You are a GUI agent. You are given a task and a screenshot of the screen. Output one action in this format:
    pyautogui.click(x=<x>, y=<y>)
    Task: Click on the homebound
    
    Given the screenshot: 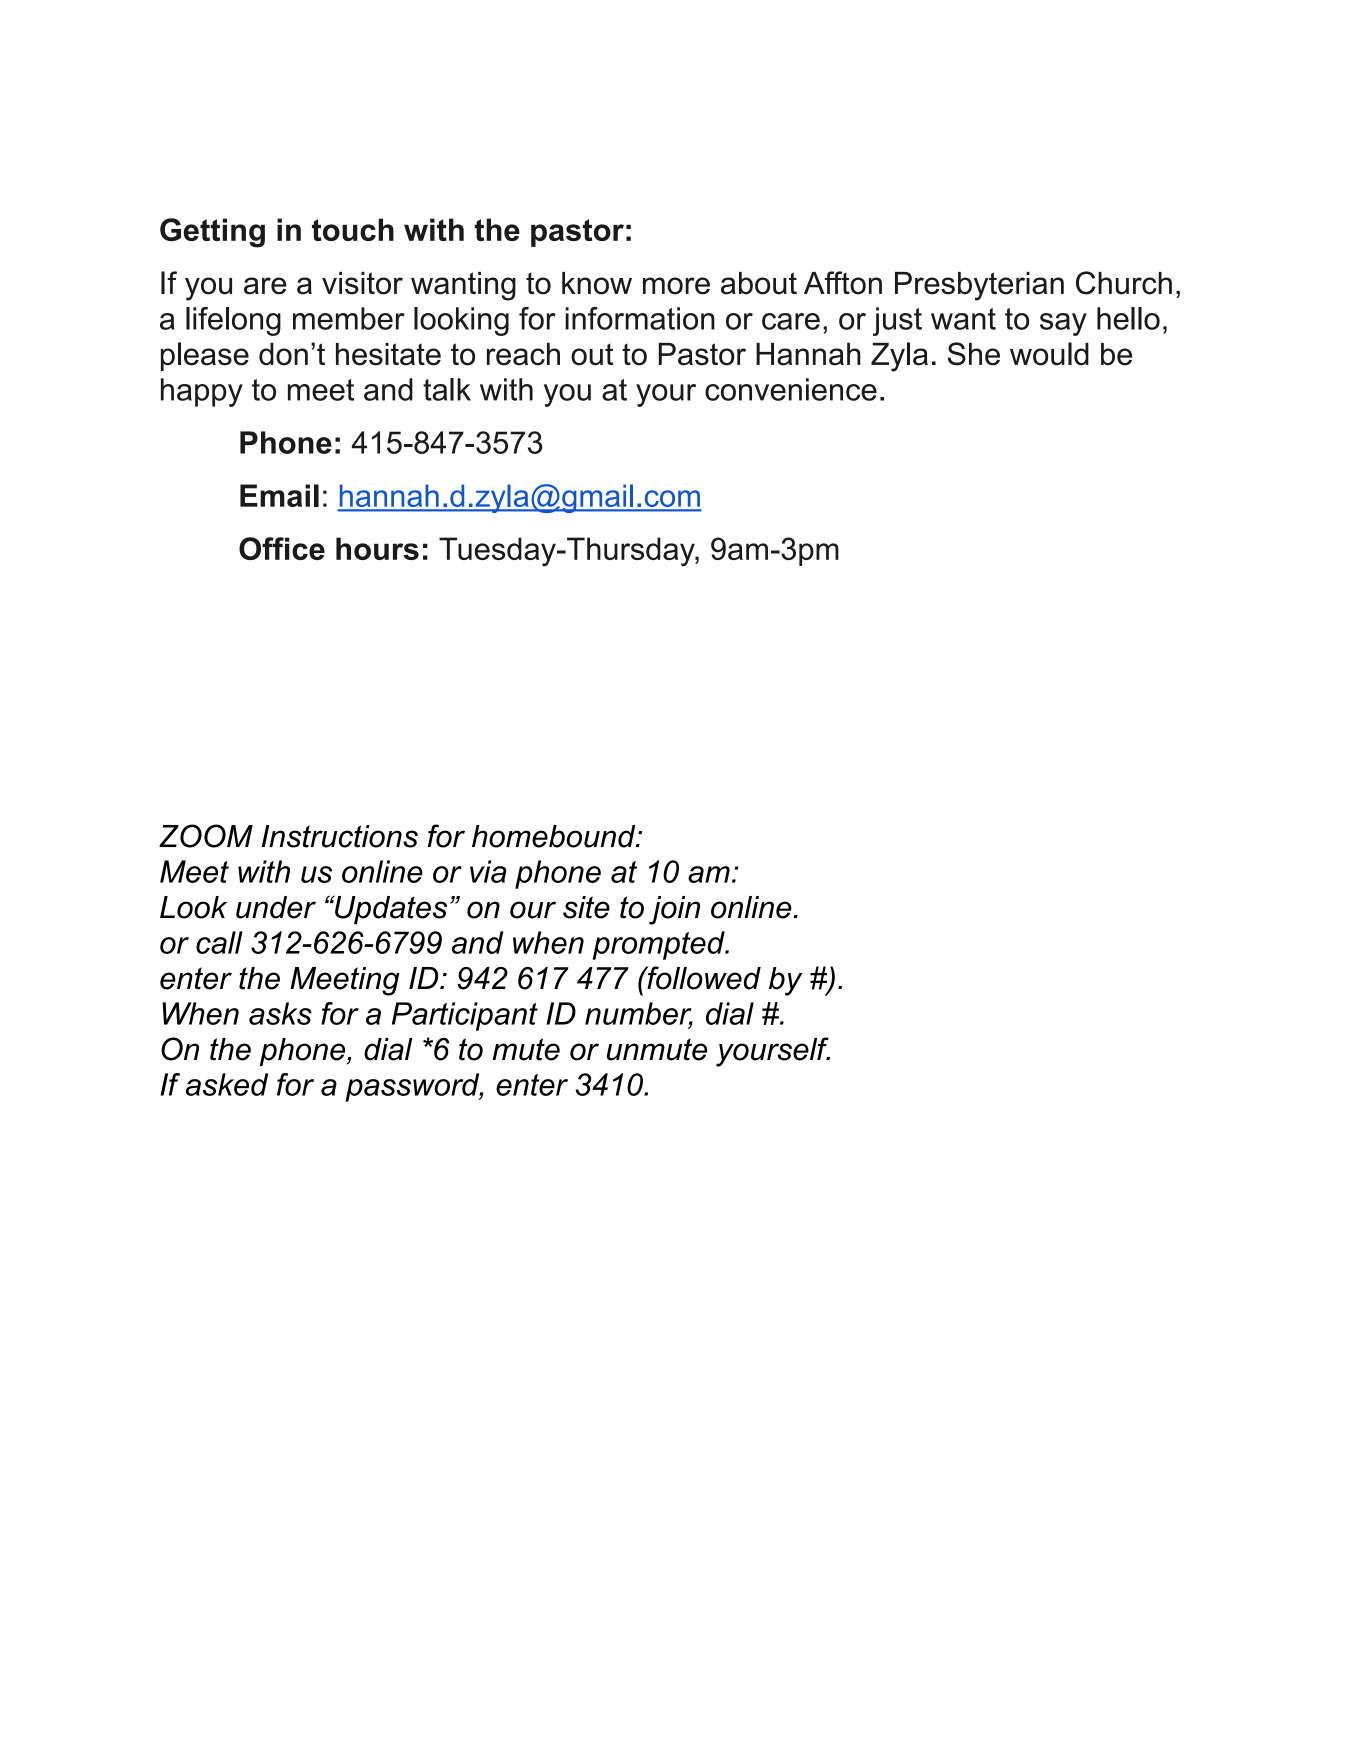 What is the action you would take?
    pyautogui.click(x=555, y=836)
